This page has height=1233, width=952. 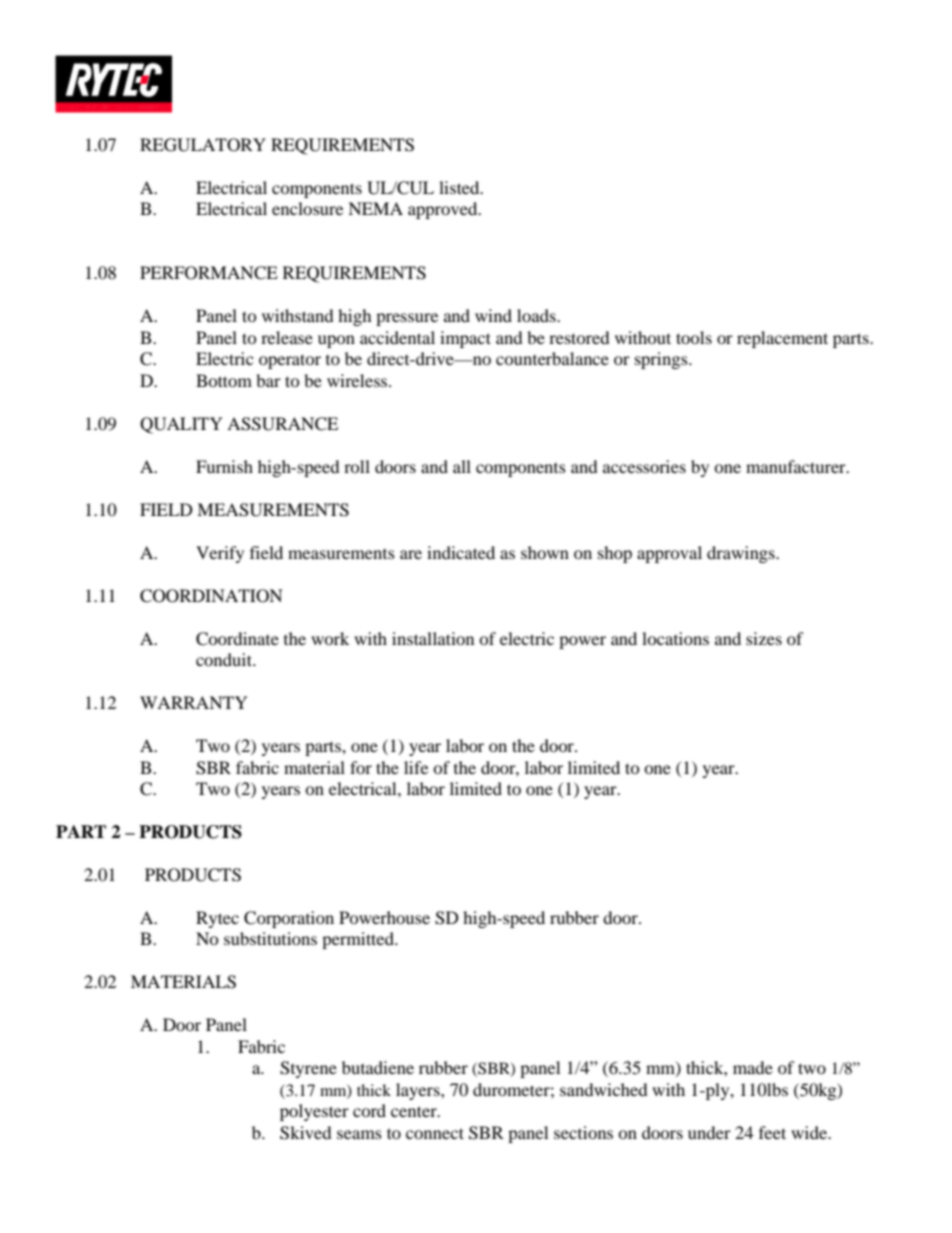 What do you see at coordinates (461, 552) in the page?
I see `indicated` at bounding box center [461, 552].
